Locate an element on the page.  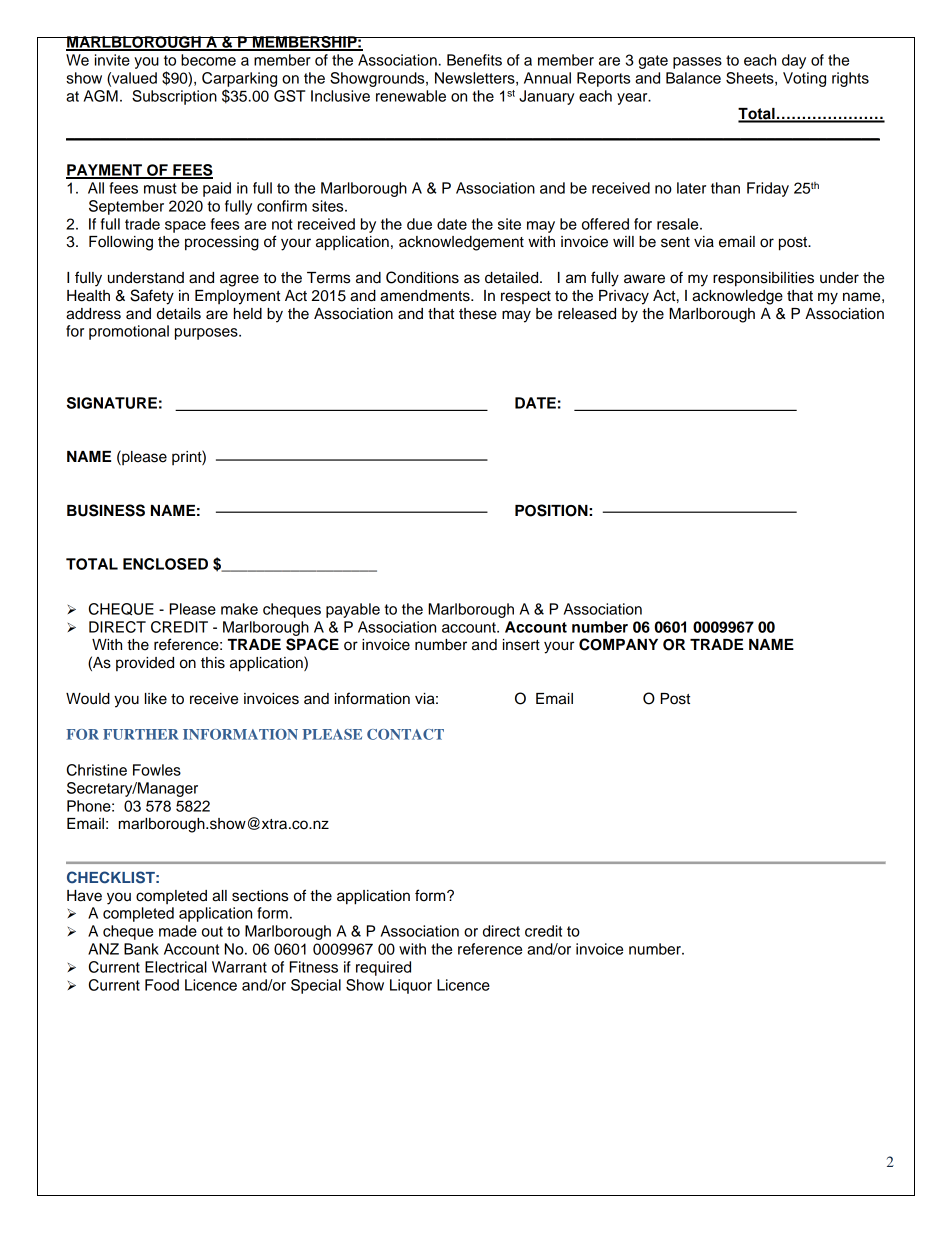
FURTHER is located at coordinates (141, 734).
